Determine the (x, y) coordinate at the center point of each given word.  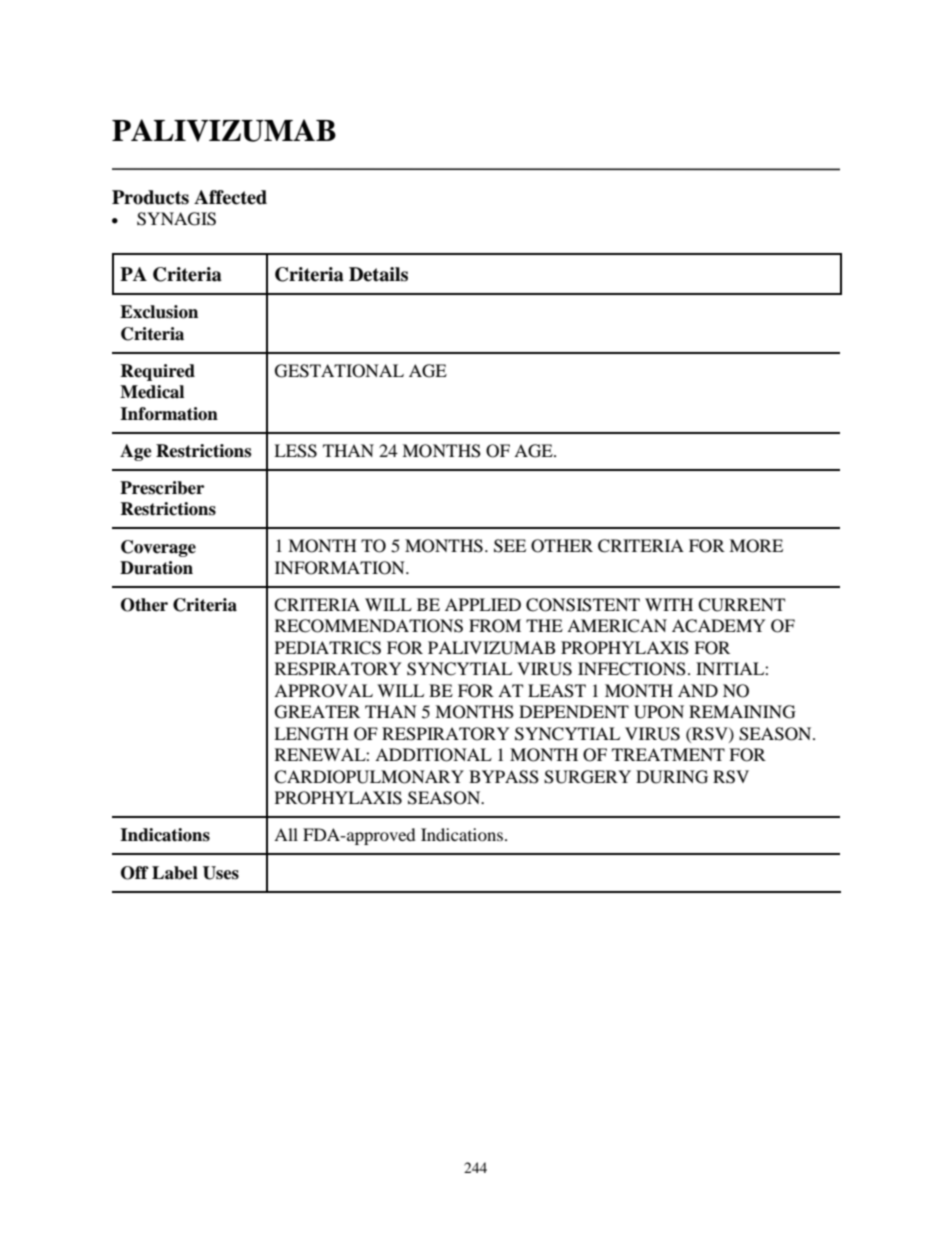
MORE (756, 546)
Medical (152, 392)
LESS (295, 451)
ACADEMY (719, 626)
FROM (495, 626)
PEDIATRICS (328, 648)
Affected (230, 197)
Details (378, 274)
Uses (221, 873)
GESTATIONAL (339, 371)
